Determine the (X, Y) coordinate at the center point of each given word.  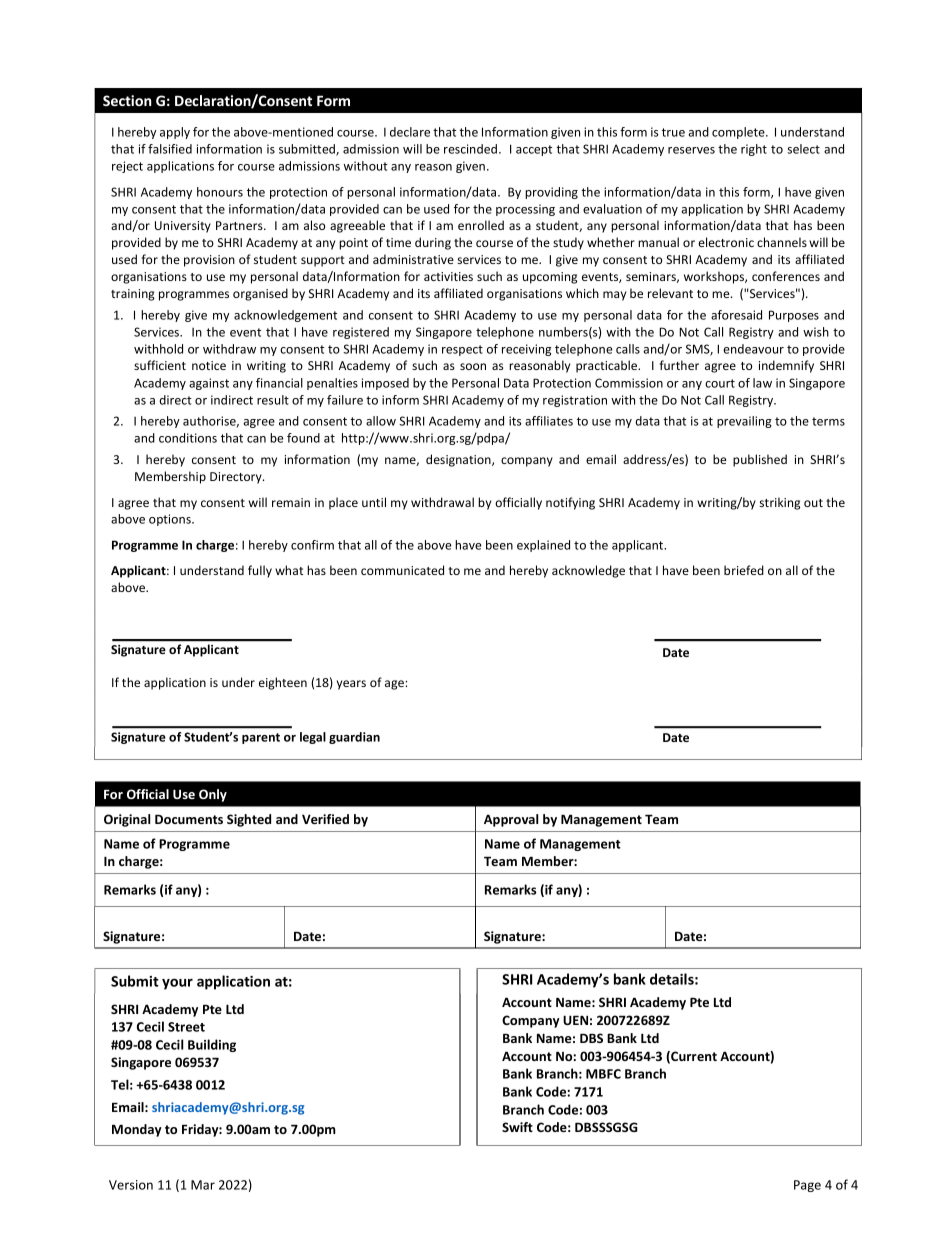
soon (473, 366)
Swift (517, 1127)
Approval (511, 820)
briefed (744, 570)
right (754, 150)
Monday (137, 1130)
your (177, 984)
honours (220, 192)
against (209, 384)
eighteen (283, 683)
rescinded (470, 149)
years (351, 685)
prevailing (744, 422)
